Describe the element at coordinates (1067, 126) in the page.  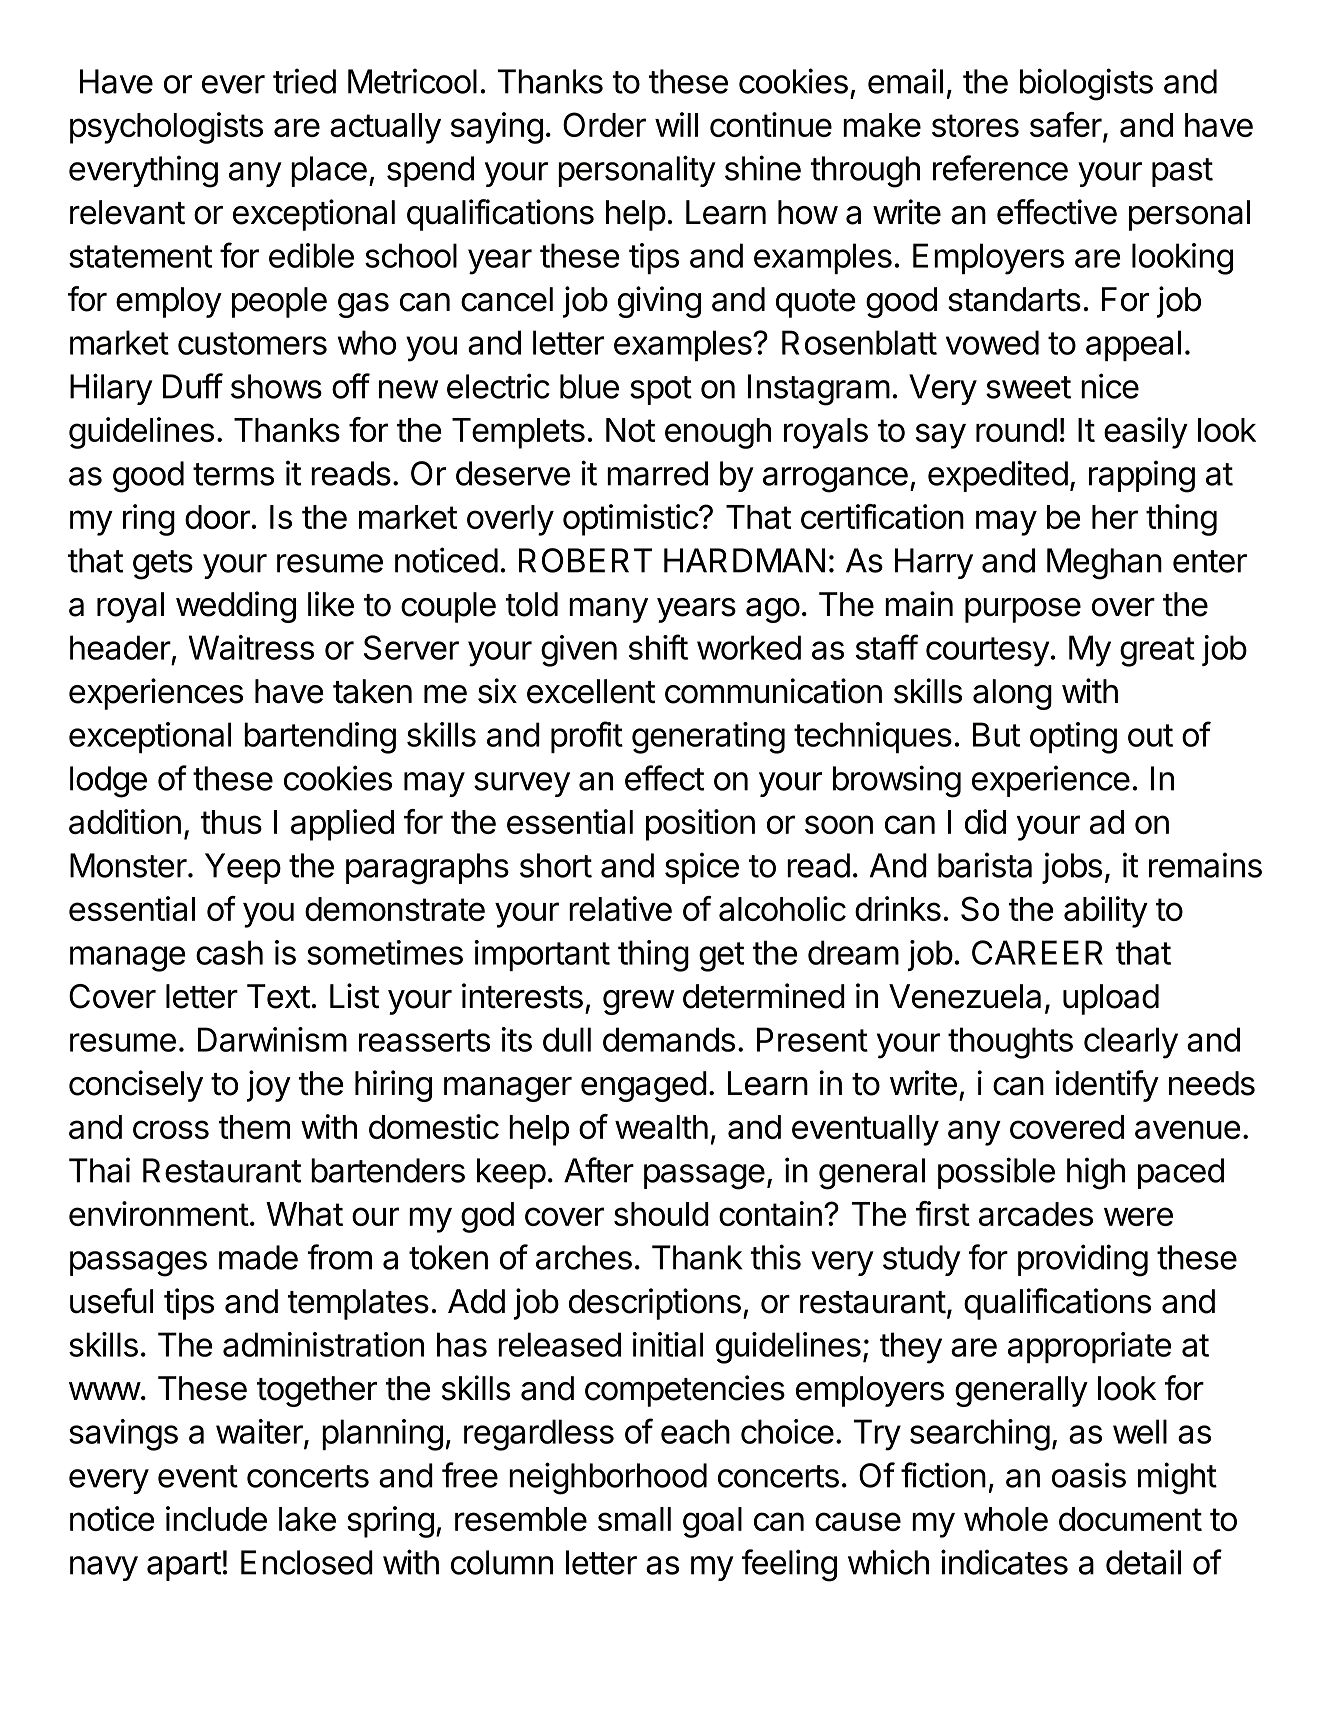
I see `safer` at that location.
